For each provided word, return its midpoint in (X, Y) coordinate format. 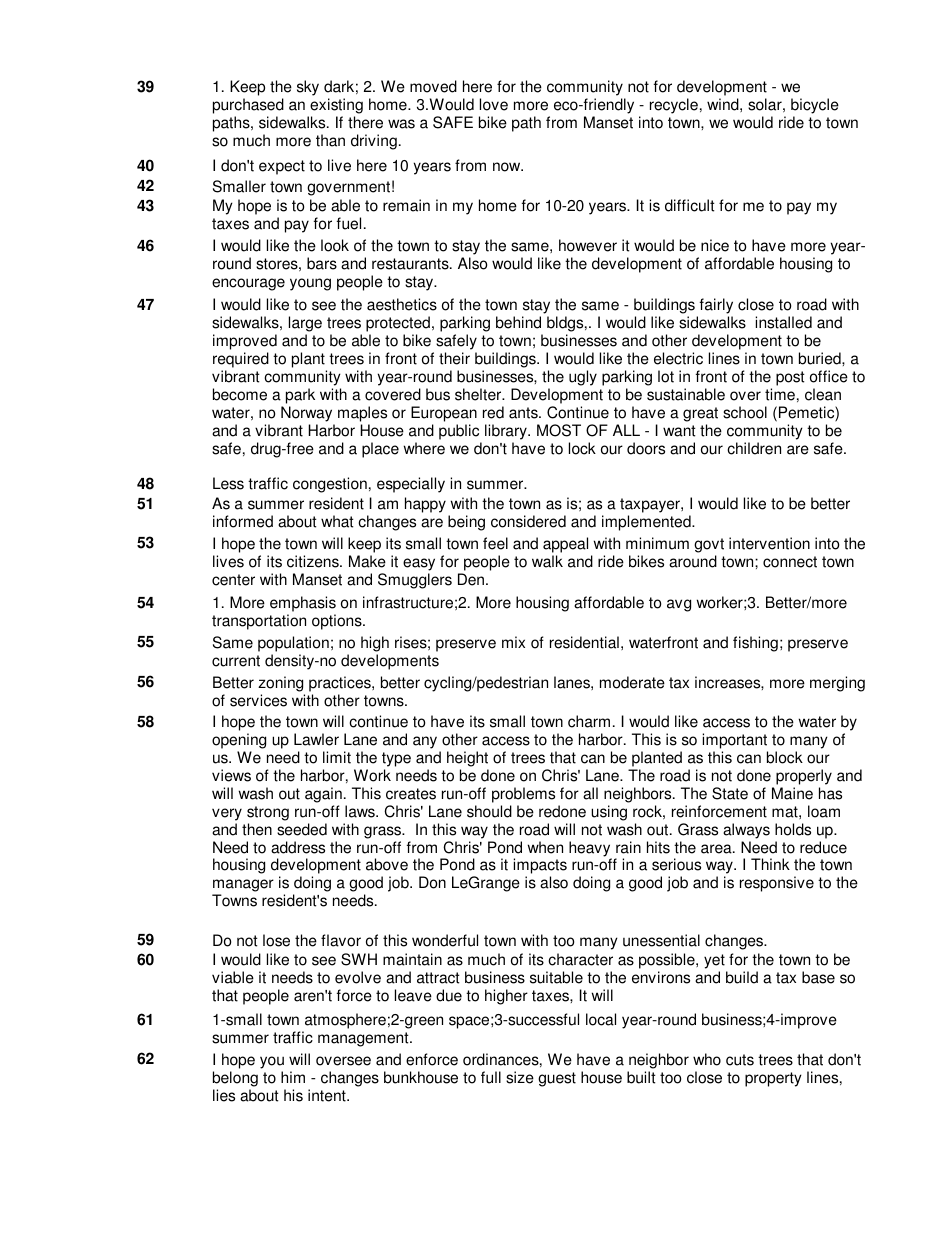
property (773, 1079)
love (494, 104)
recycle (674, 106)
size (520, 1077)
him (293, 1077)
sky (308, 88)
